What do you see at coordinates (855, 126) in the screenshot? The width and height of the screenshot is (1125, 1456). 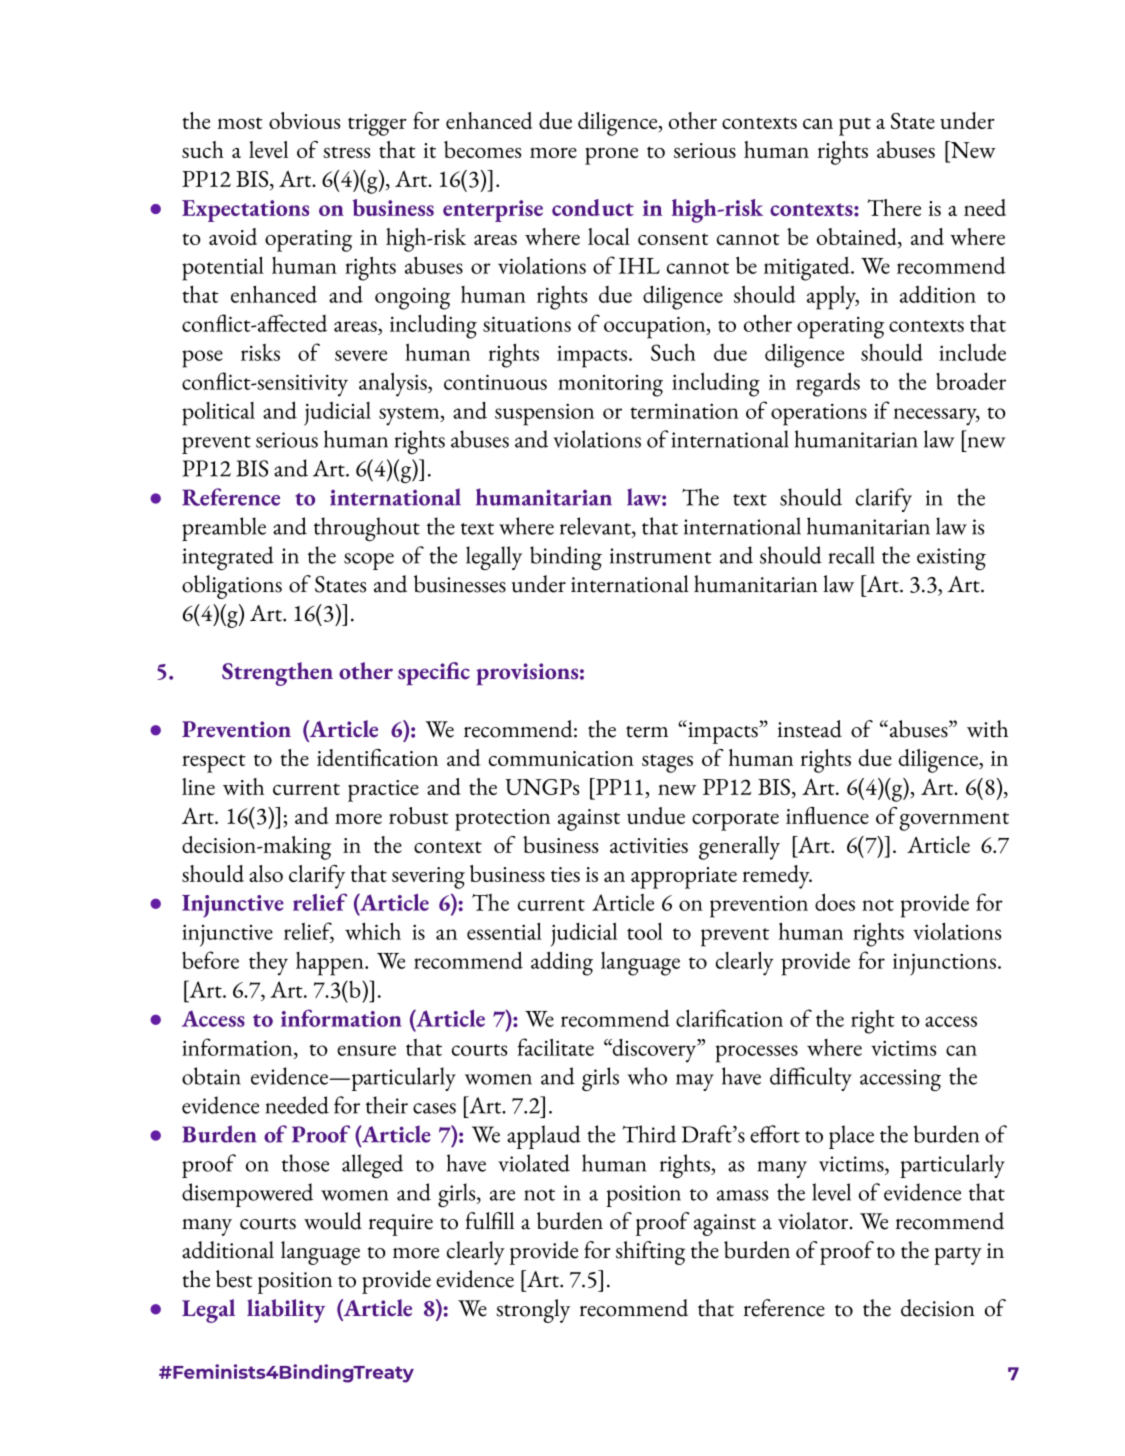 I see `put` at bounding box center [855, 126].
